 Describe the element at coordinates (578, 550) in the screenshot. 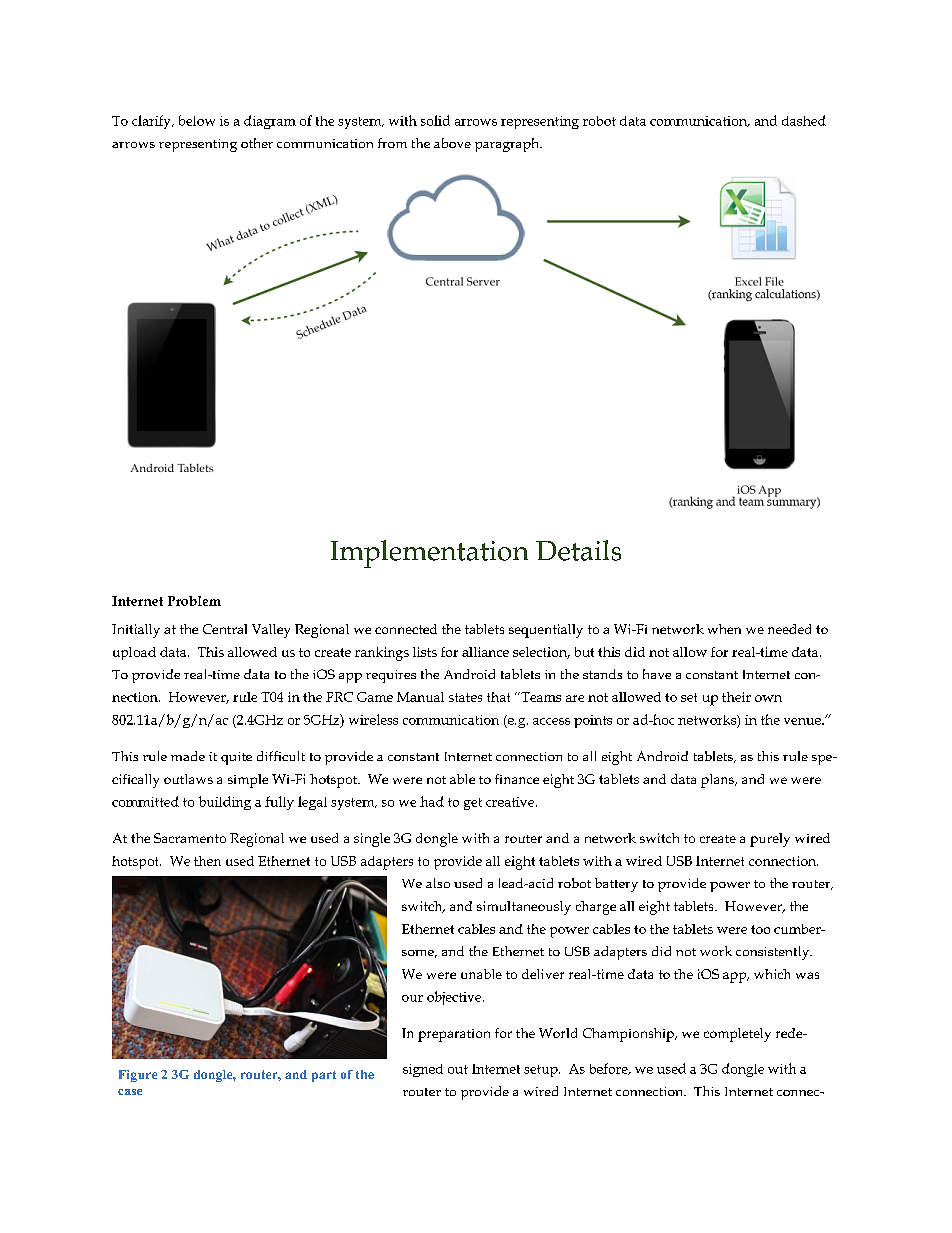

I see `Details` at that location.
